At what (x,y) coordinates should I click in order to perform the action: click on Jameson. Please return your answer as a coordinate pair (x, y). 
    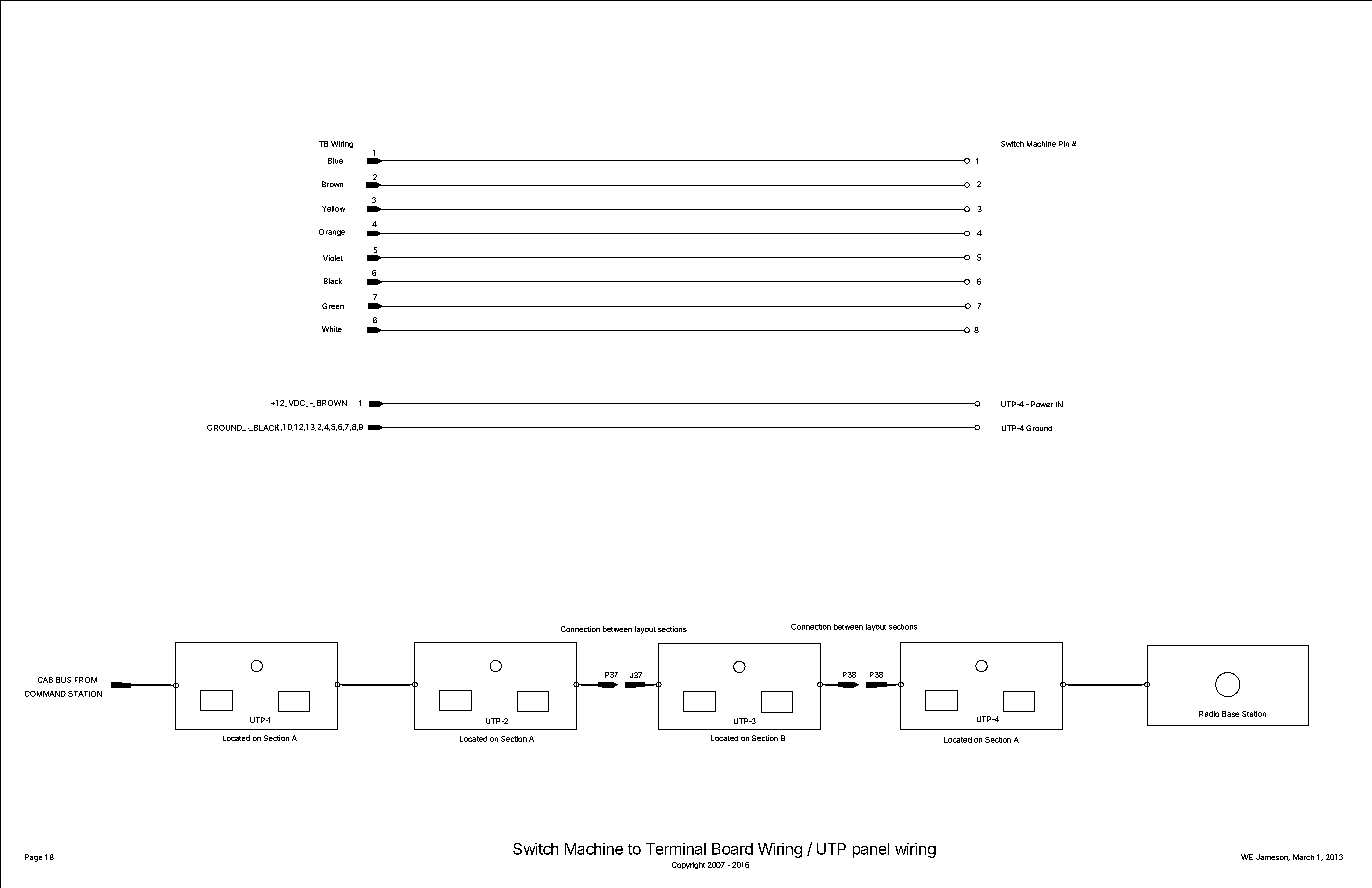
    Looking at the image, I should click on (1273, 857).
